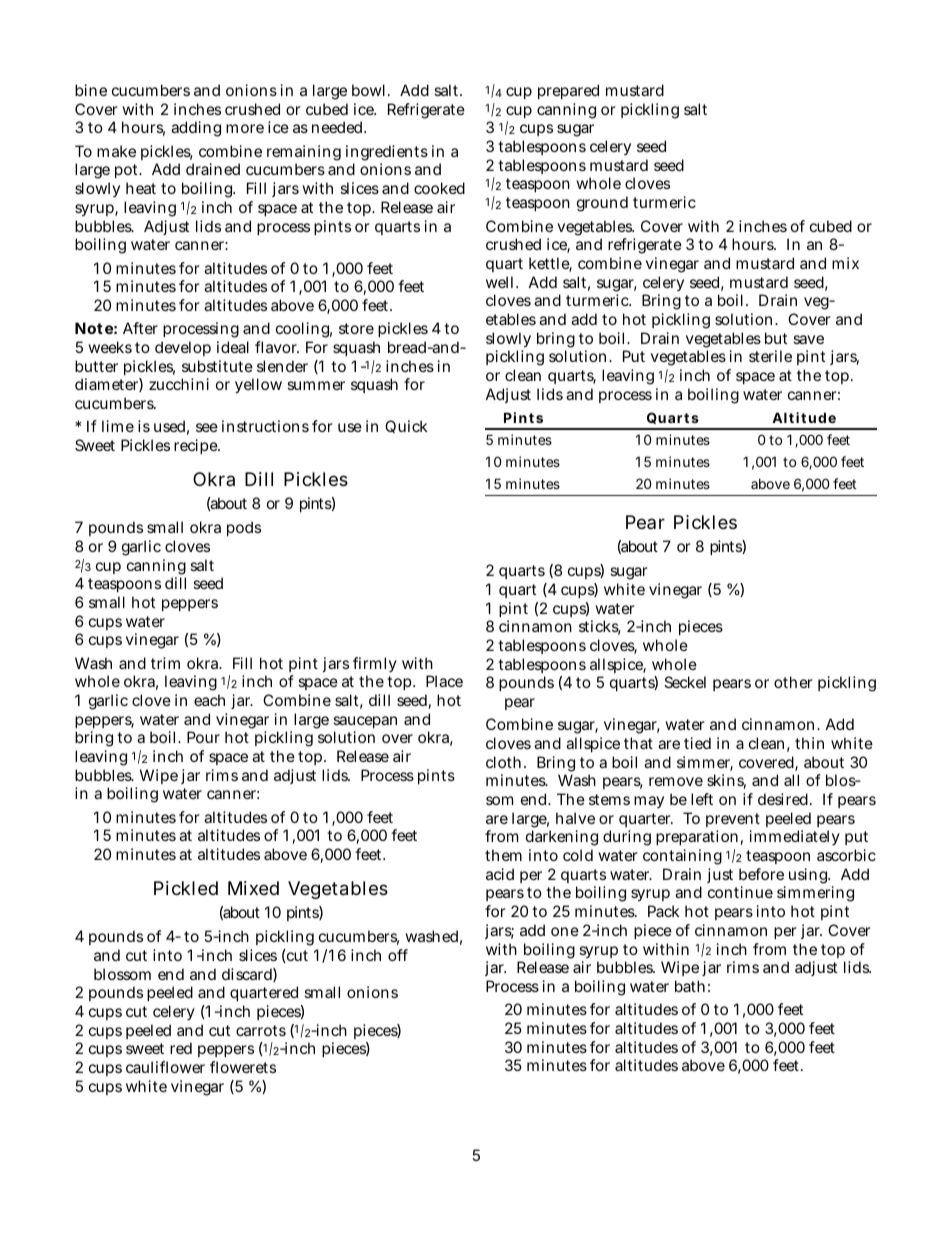  I want to click on bath, so click(690, 986).
